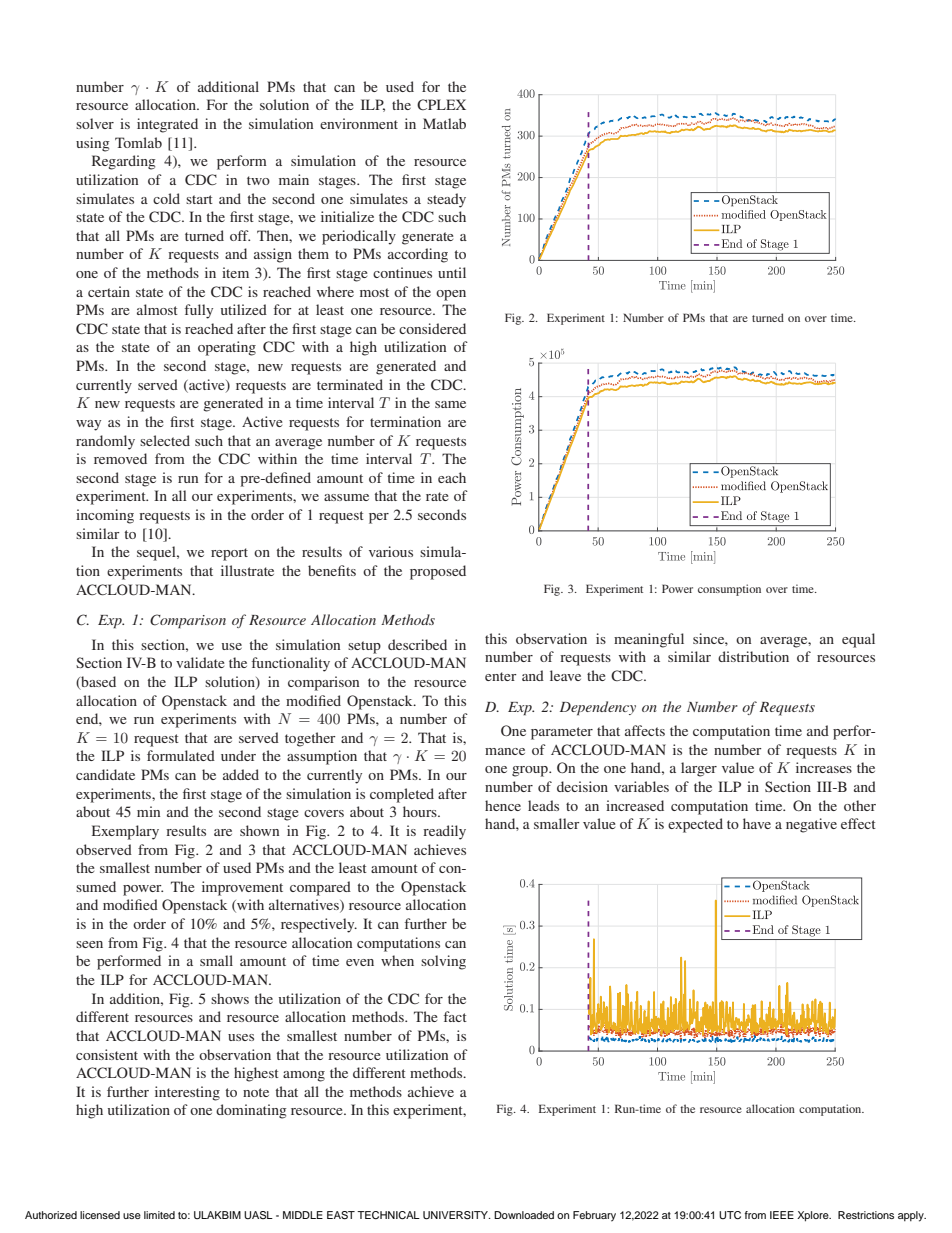 This screenshot has height=1233, width=952. Describe the element at coordinates (782, 1215) in the screenshot. I see `IEEE` at that location.
